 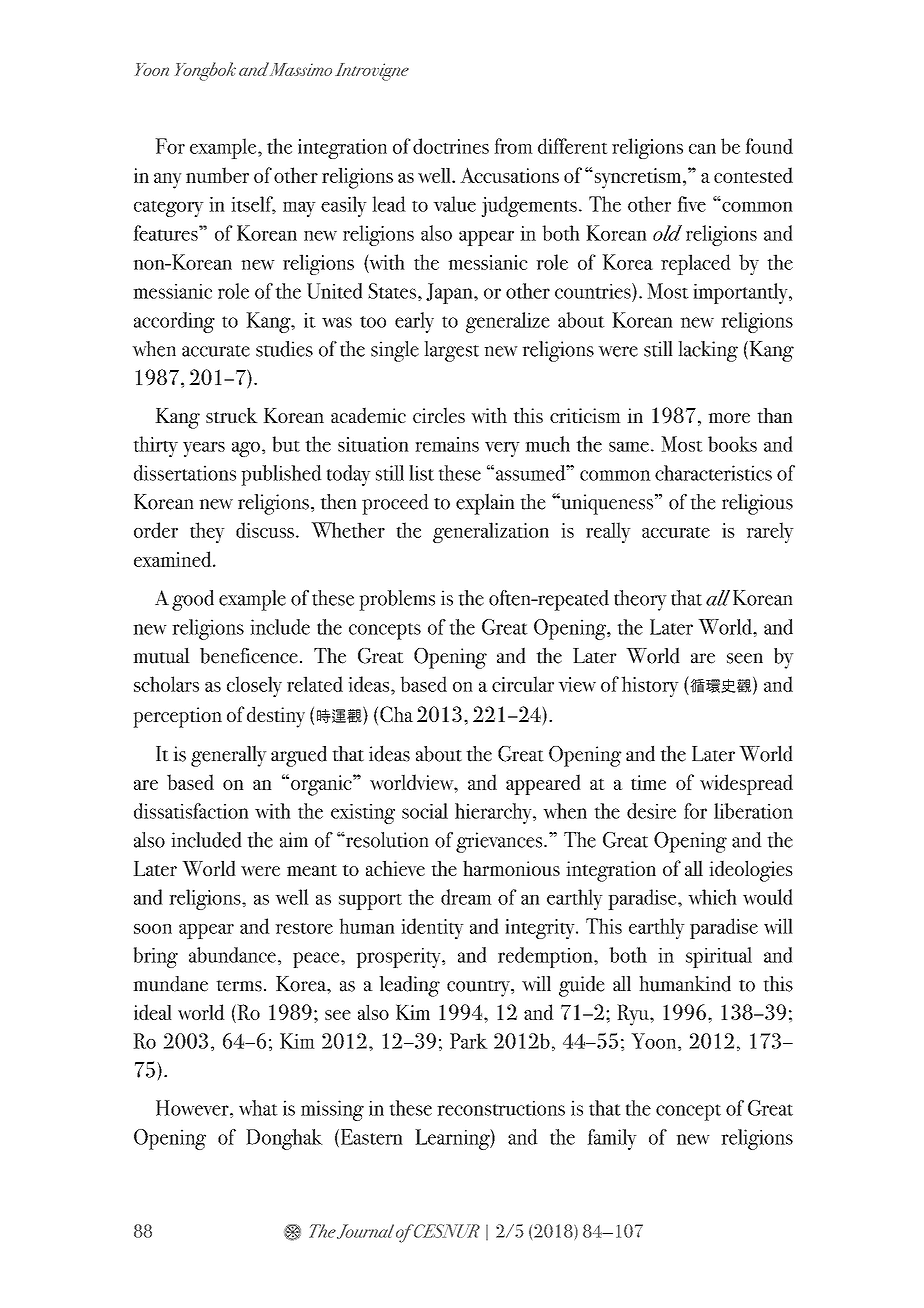 What do you see at coordinates (301, 69) in the screenshot?
I see `Massimo` at bounding box center [301, 69].
